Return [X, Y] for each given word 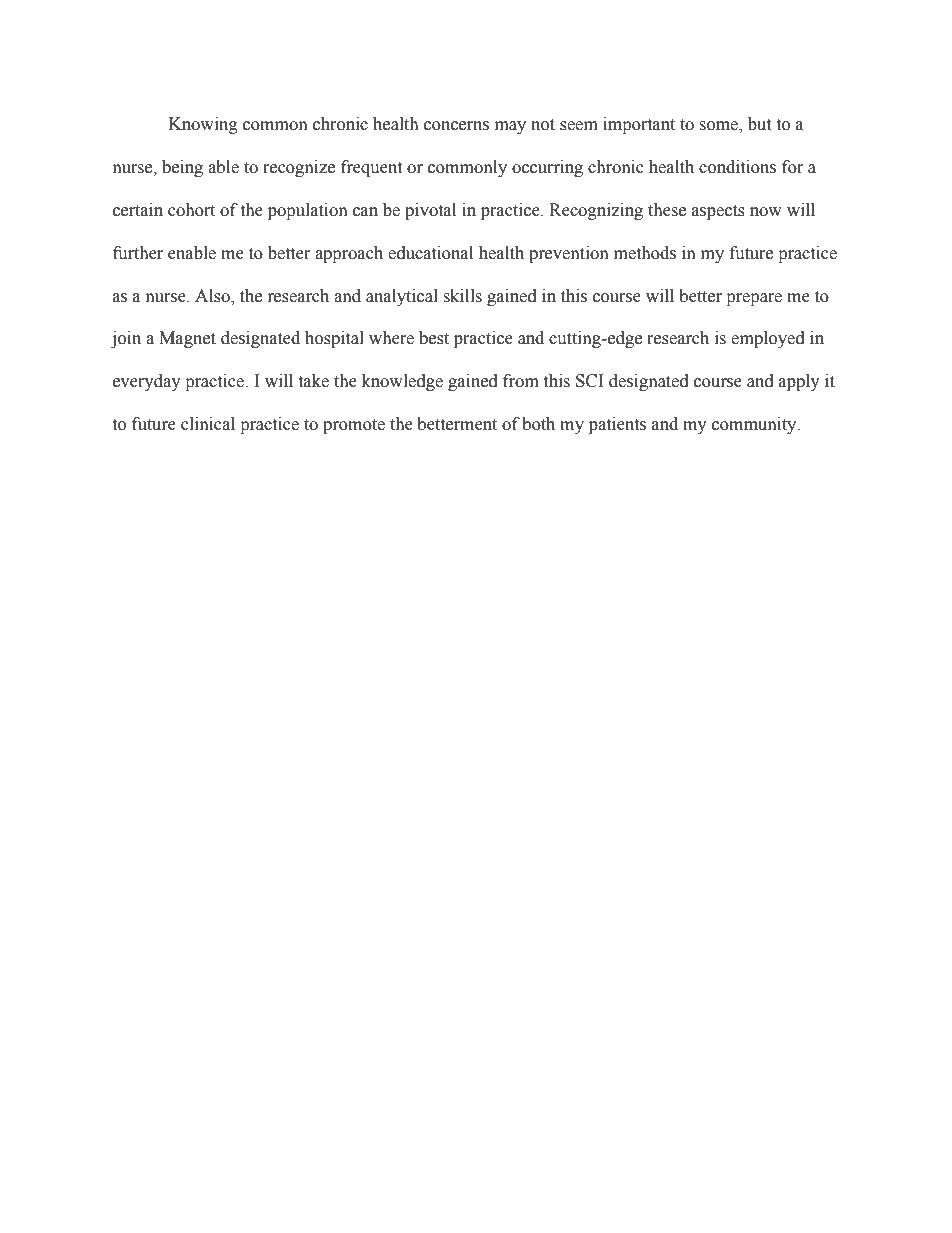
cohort [191, 210]
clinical [208, 424]
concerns [456, 126]
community [755, 425]
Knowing [203, 125]
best [434, 338]
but [759, 124]
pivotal [430, 211]
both [538, 424]
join [126, 339]
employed [768, 339]
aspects [718, 212]
